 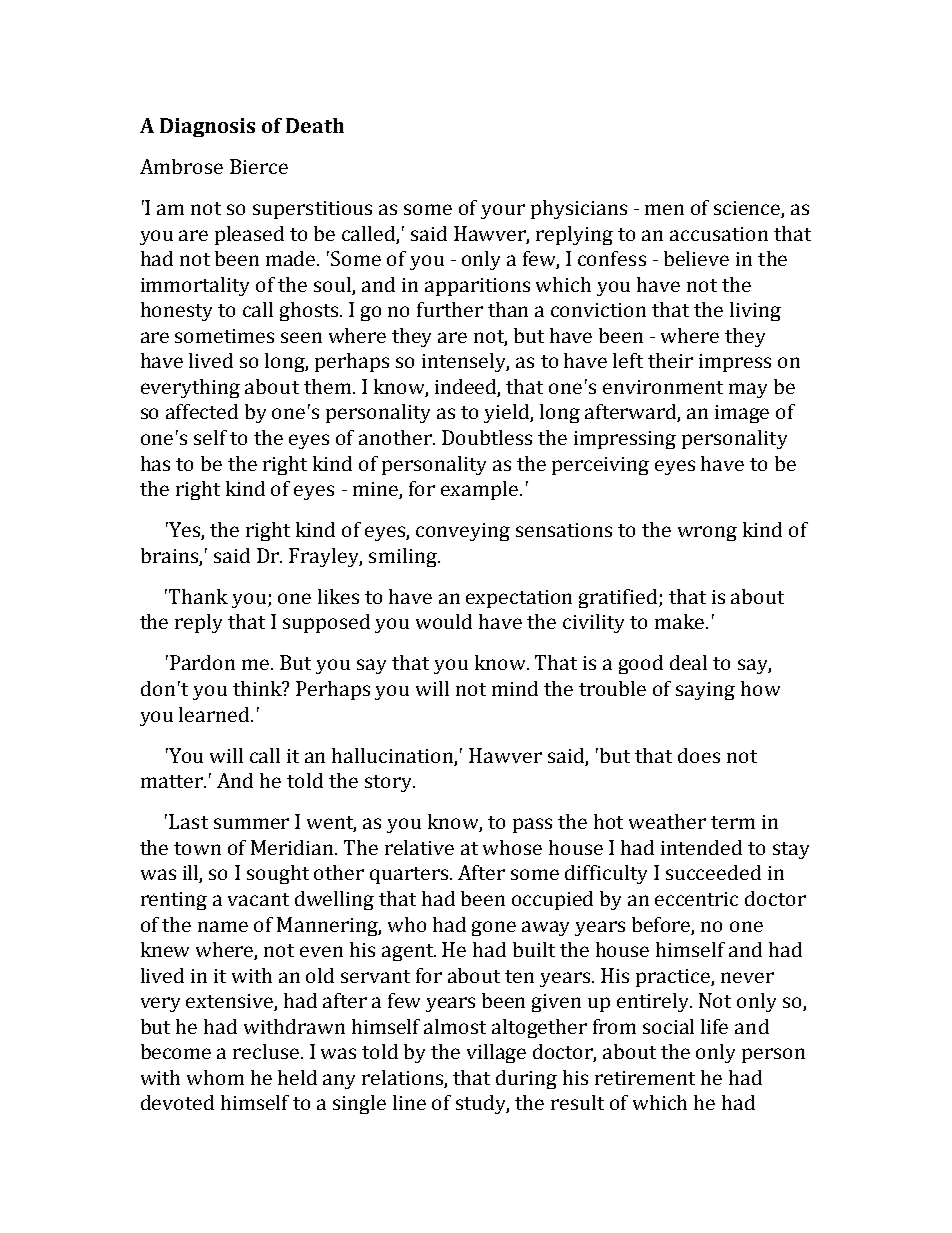 I want to click on your, so click(x=503, y=211).
